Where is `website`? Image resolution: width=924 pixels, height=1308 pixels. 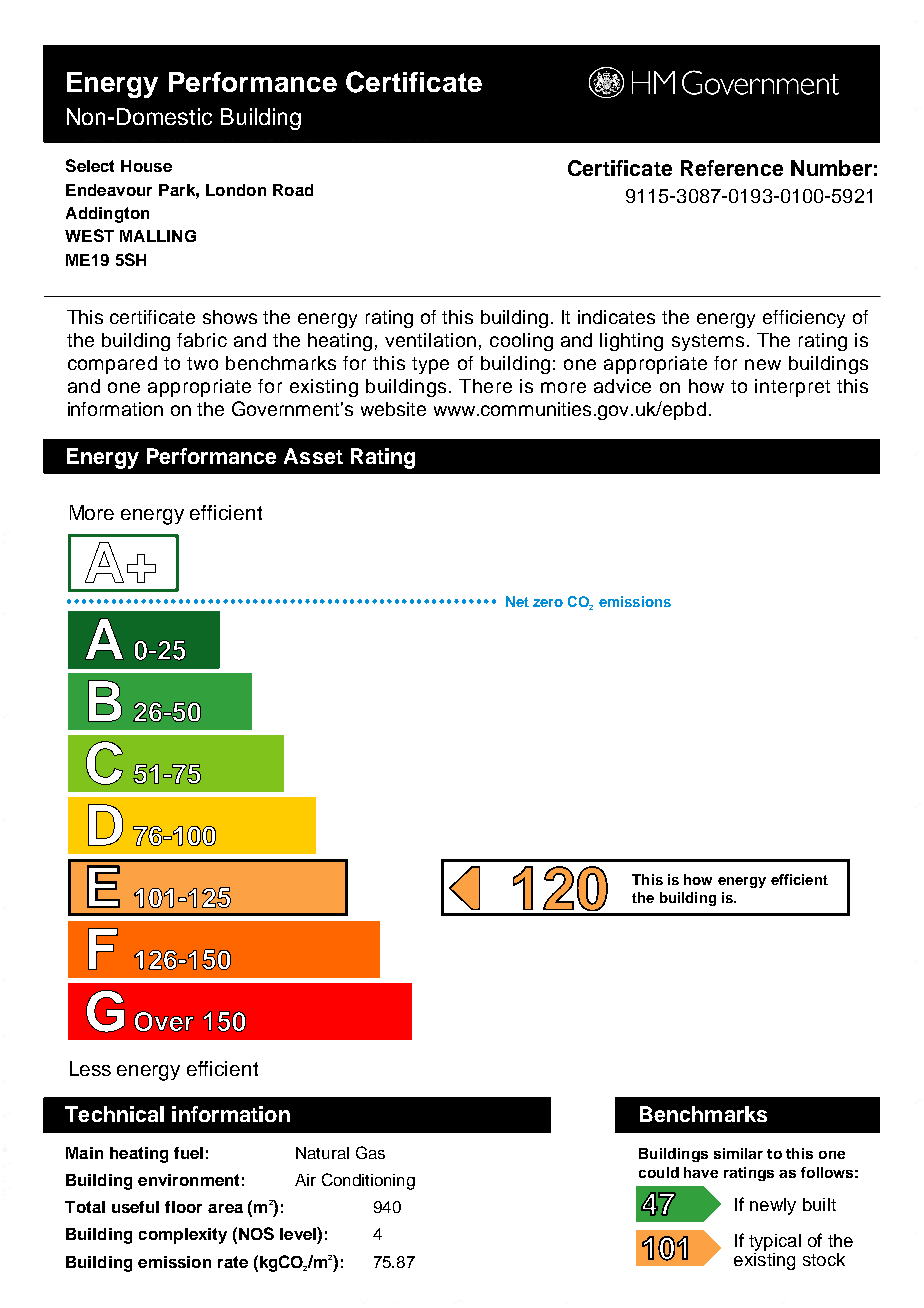 website is located at coordinates (393, 409).
